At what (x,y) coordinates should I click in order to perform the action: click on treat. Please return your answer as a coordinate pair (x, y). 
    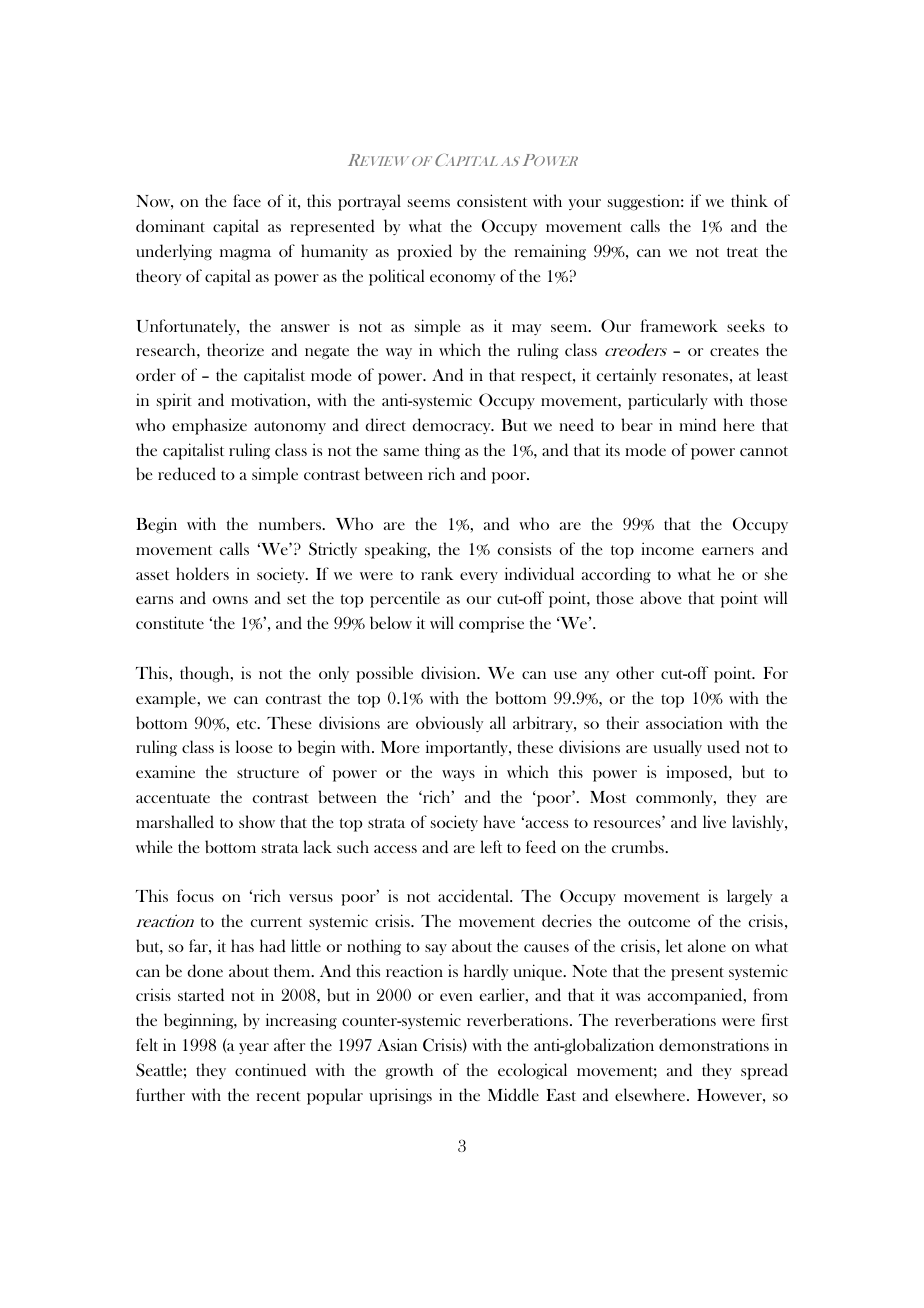
    Looking at the image, I should click on (742, 252).
